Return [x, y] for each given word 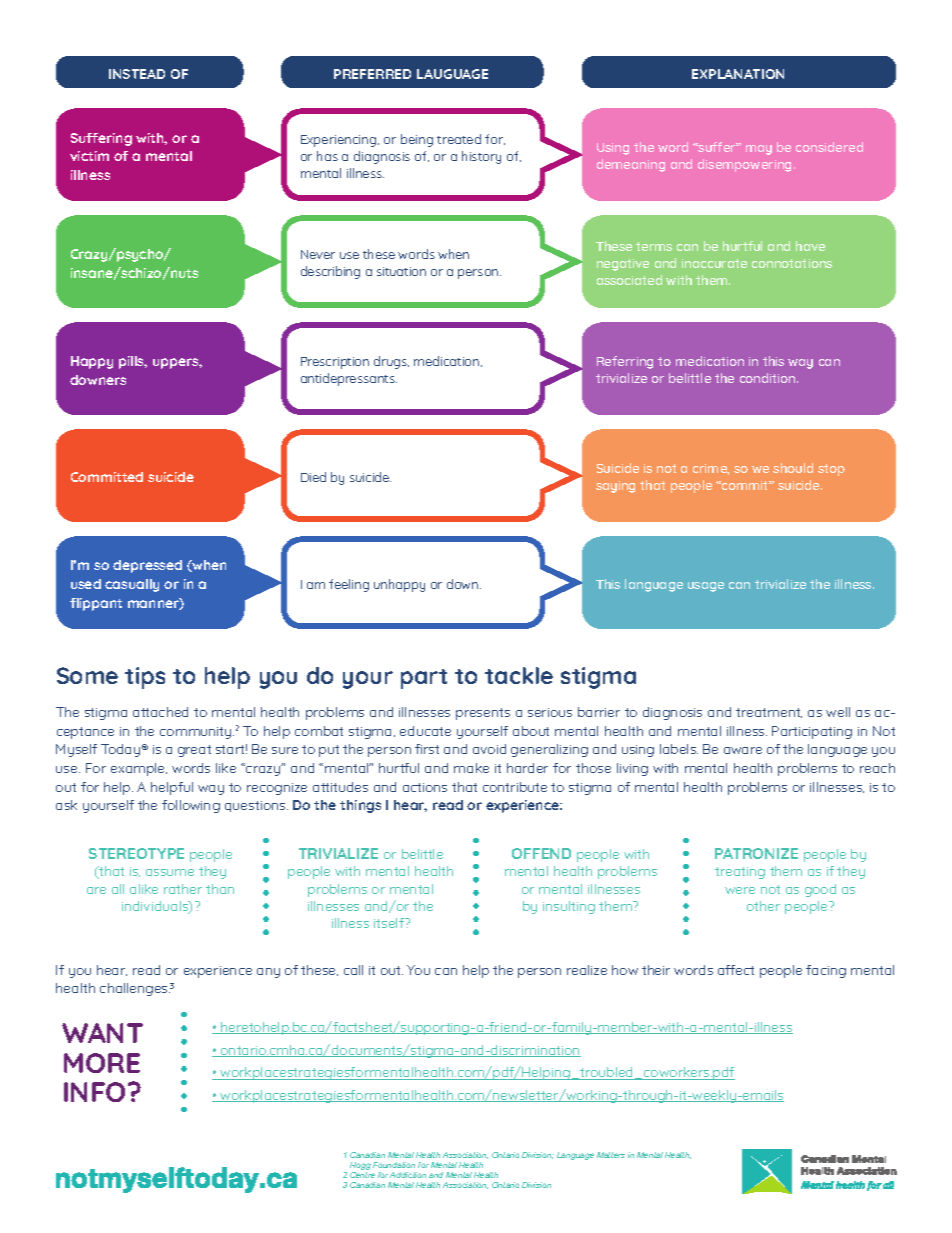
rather [183, 889]
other [763, 906]
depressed [147, 566]
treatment [769, 713]
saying [615, 487]
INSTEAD [137, 74]
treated [459, 139]
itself [390, 923]
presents [483, 714]
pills [133, 362]
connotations [792, 263]
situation [401, 271]
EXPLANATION [738, 74]
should [793, 468]
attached [160, 712]
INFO [96, 1092]
